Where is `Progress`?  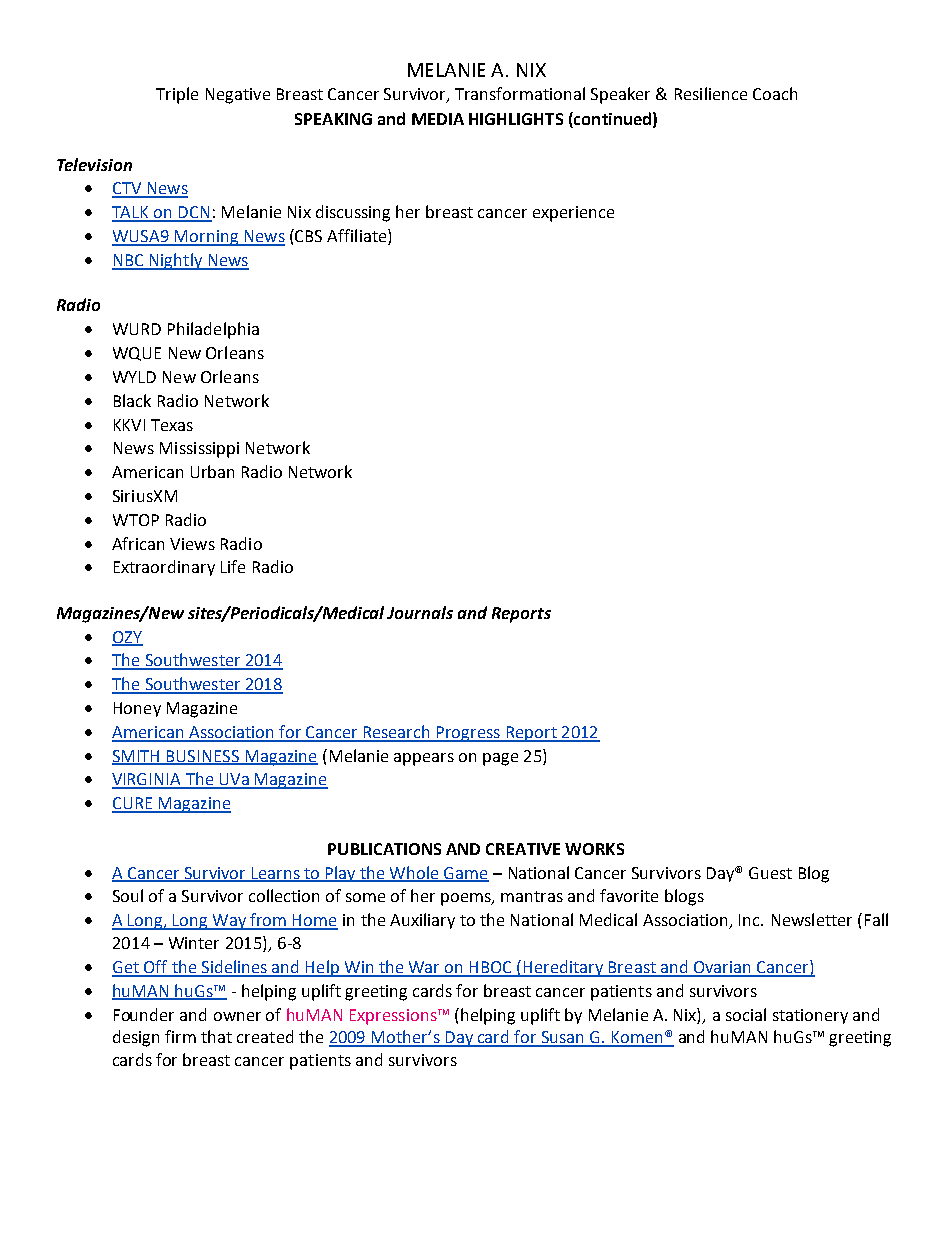 Progress is located at coordinates (468, 734).
